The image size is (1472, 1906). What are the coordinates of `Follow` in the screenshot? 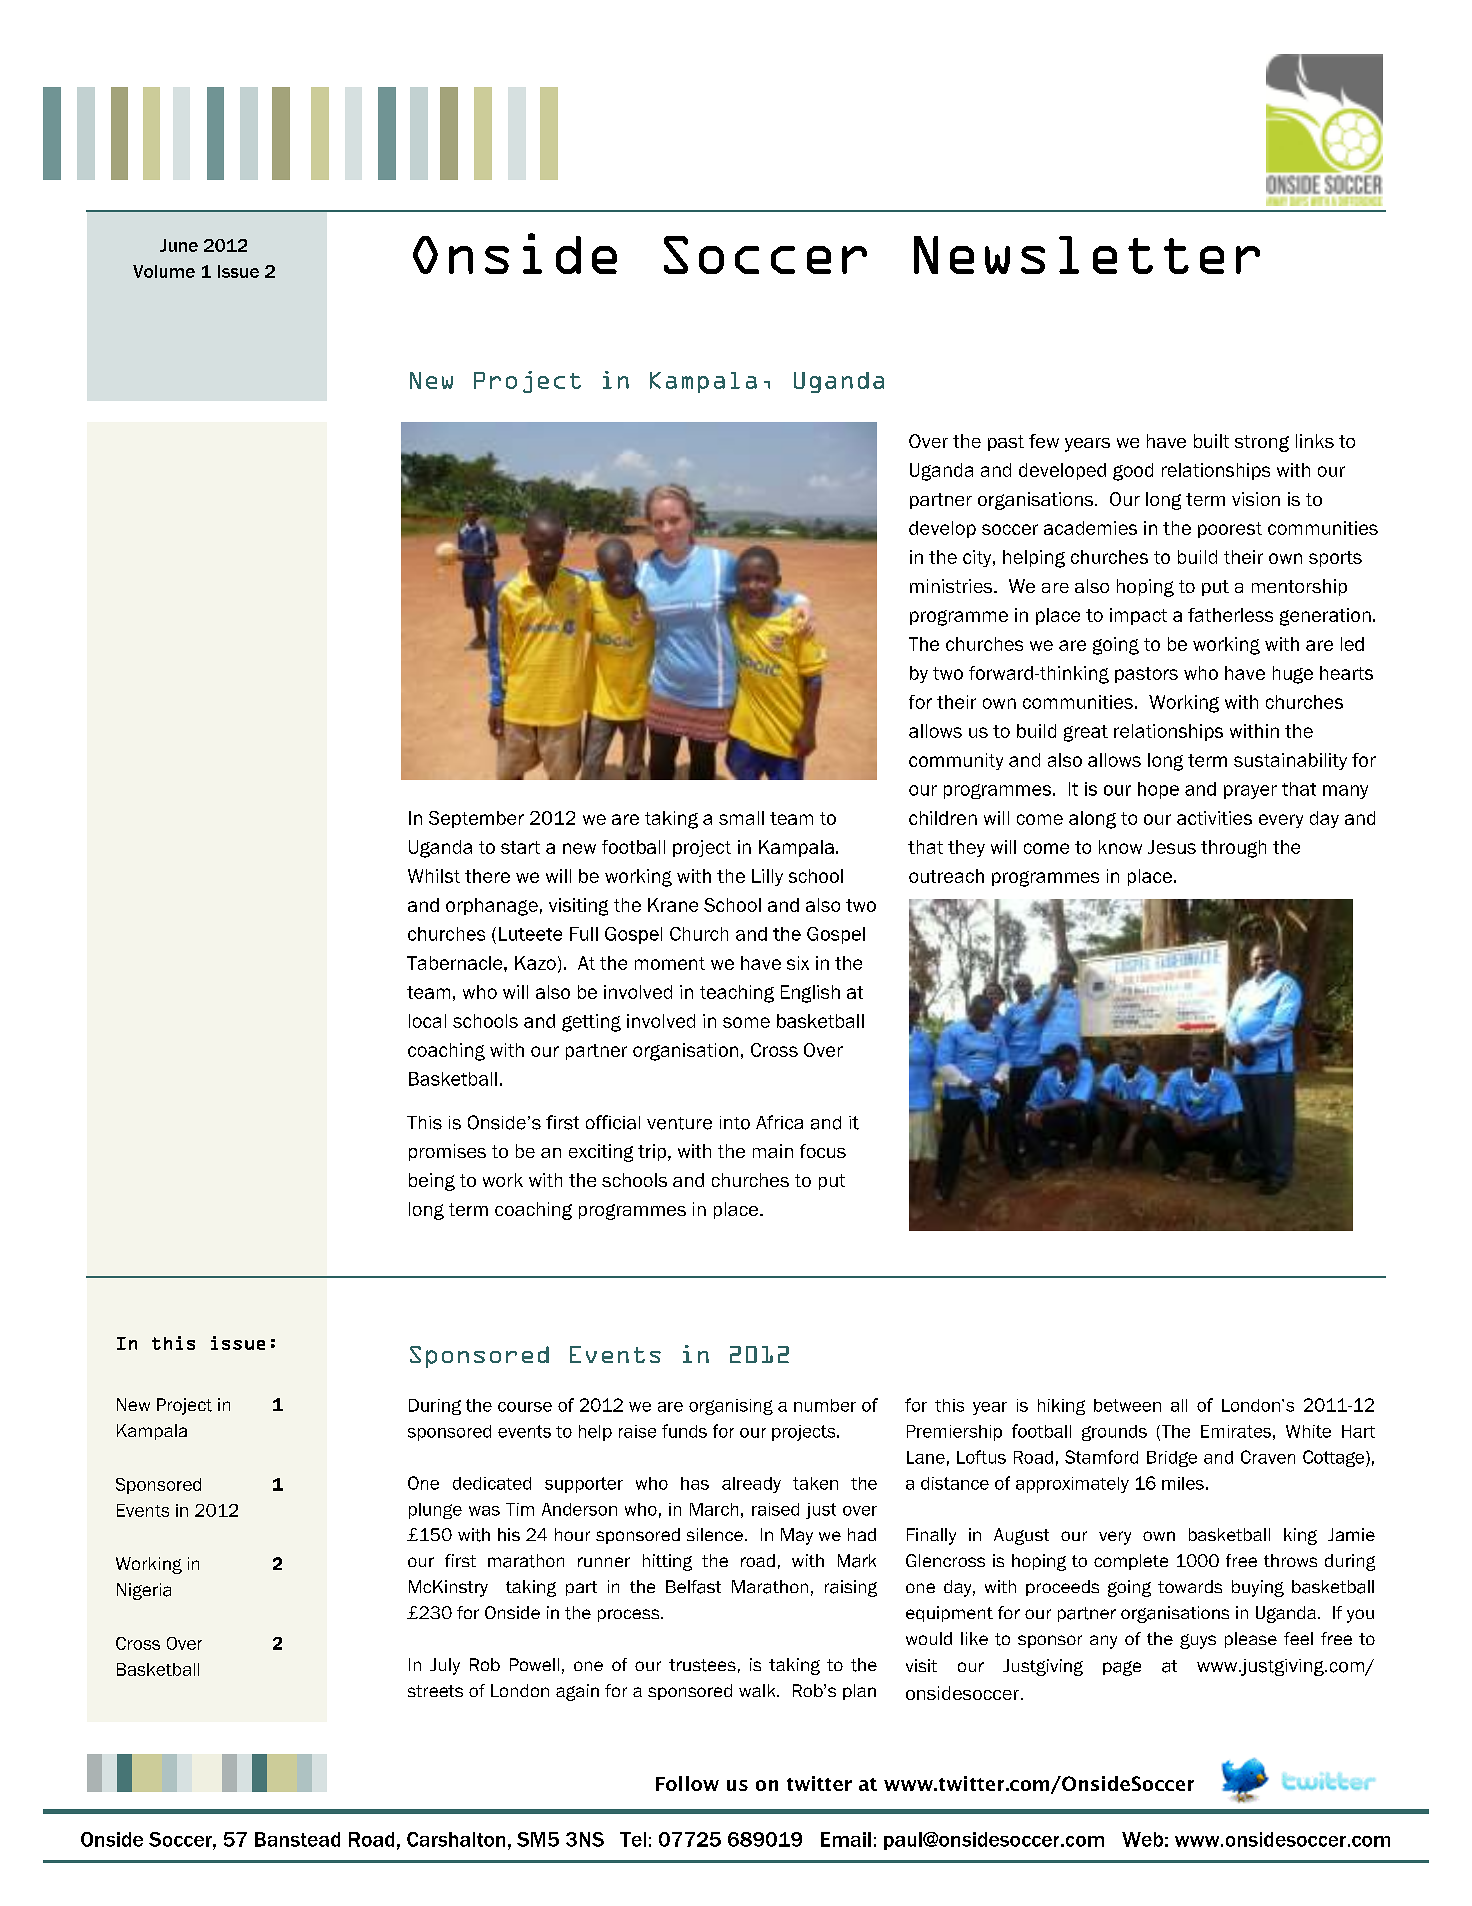 It's located at (687, 1783).
